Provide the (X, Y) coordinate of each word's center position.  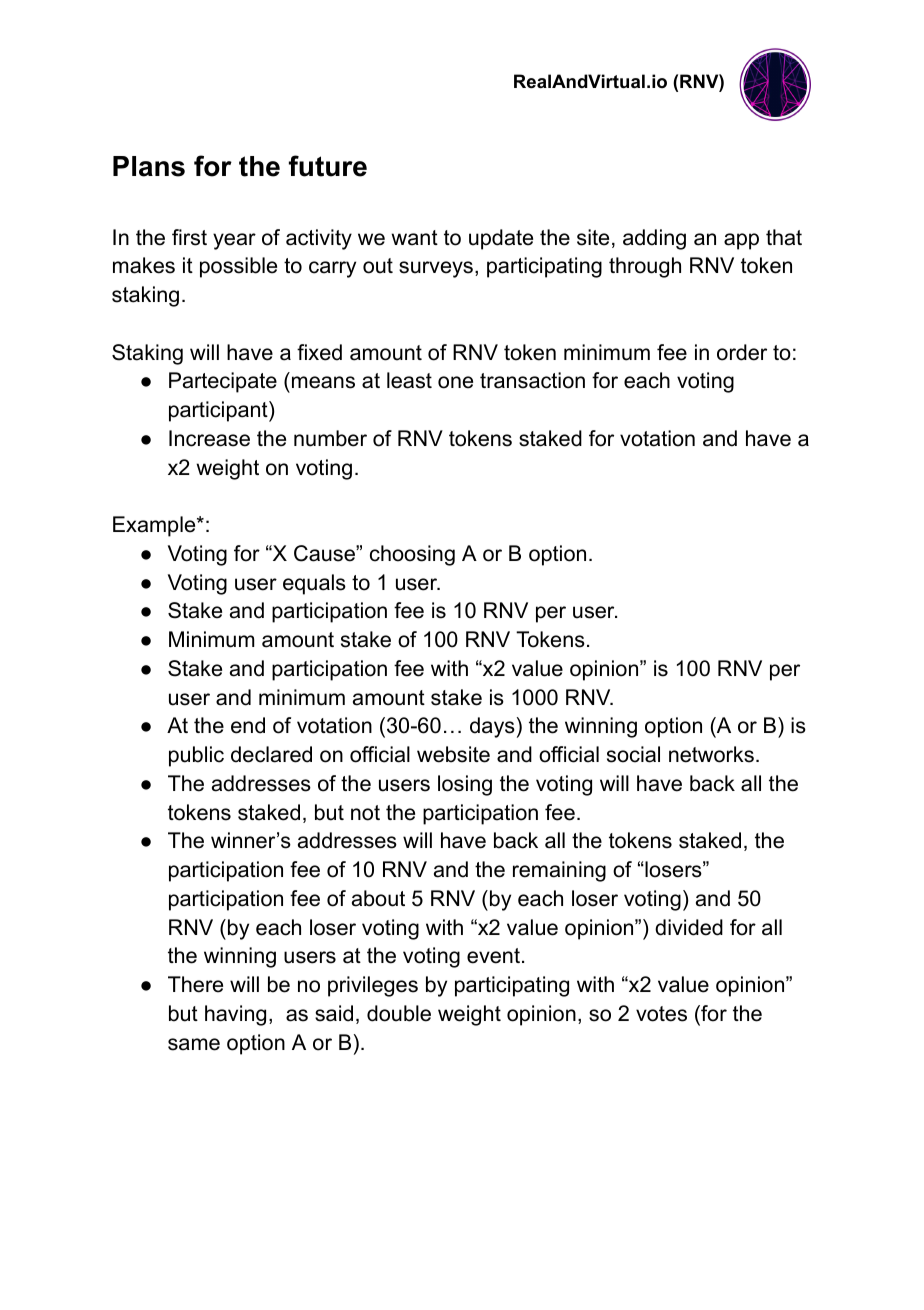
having (235, 1015)
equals (314, 584)
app (741, 241)
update (501, 239)
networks (711, 754)
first (189, 237)
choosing (412, 555)
